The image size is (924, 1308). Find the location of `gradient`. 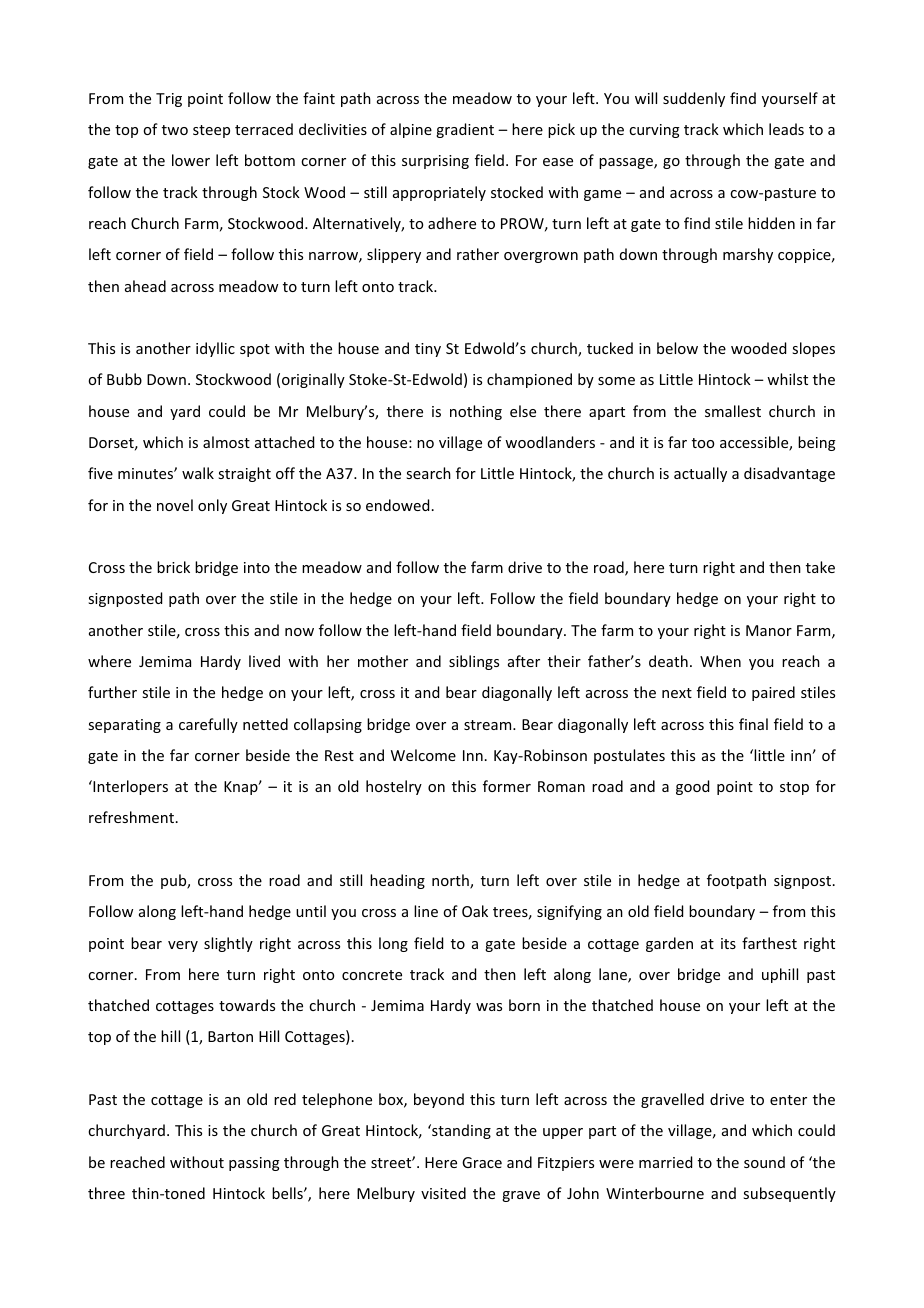

gradient is located at coordinates (465, 130).
